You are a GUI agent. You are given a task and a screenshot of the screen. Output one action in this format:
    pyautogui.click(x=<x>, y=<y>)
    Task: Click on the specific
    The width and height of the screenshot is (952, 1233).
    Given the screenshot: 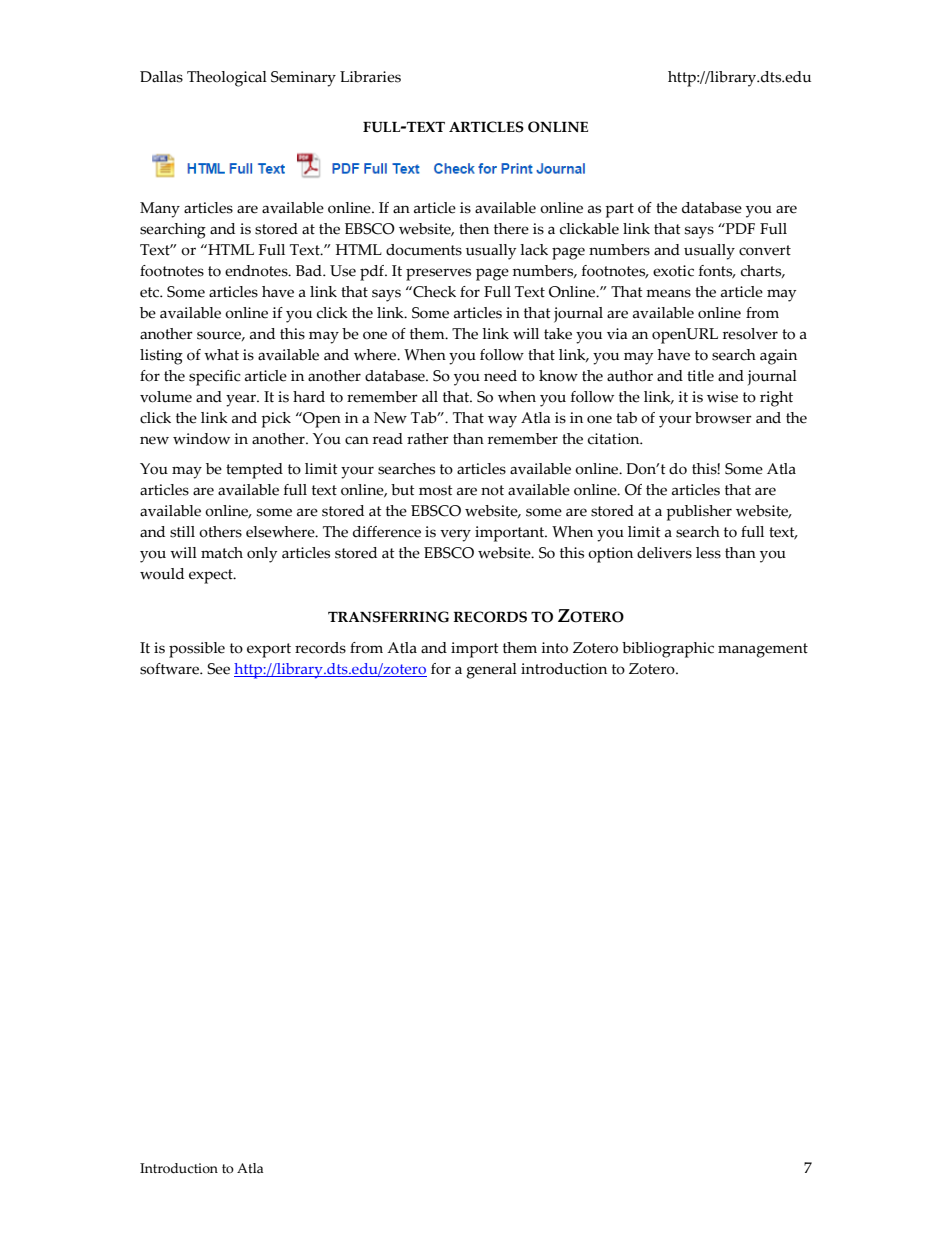 What is the action you would take?
    pyautogui.click(x=215, y=378)
